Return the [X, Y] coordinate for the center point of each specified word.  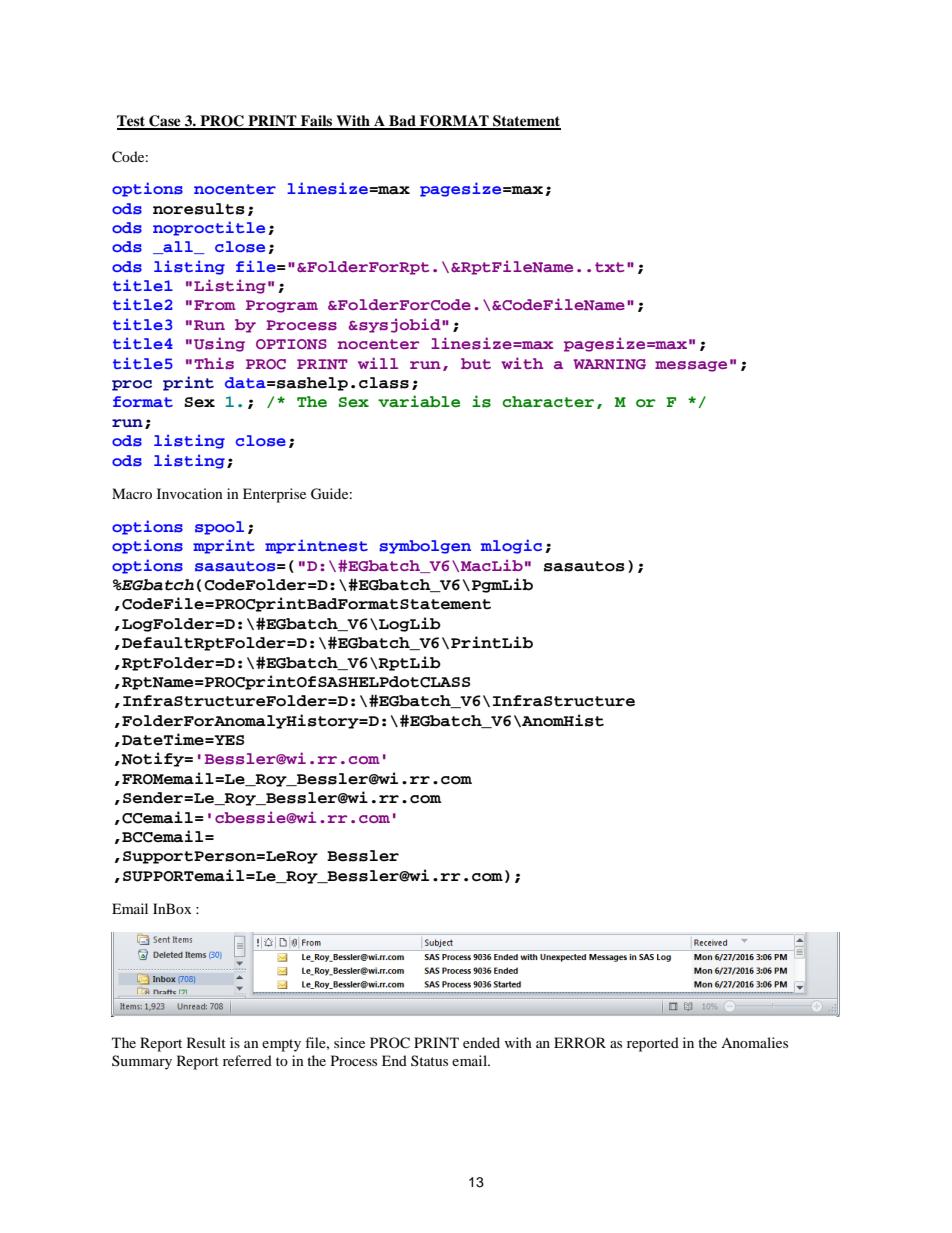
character [548, 402]
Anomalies [754, 1042]
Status [429, 1060]
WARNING [609, 364]
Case [165, 122]
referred [247, 1060]
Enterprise [274, 495]
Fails [317, 122]
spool [219, 528]
